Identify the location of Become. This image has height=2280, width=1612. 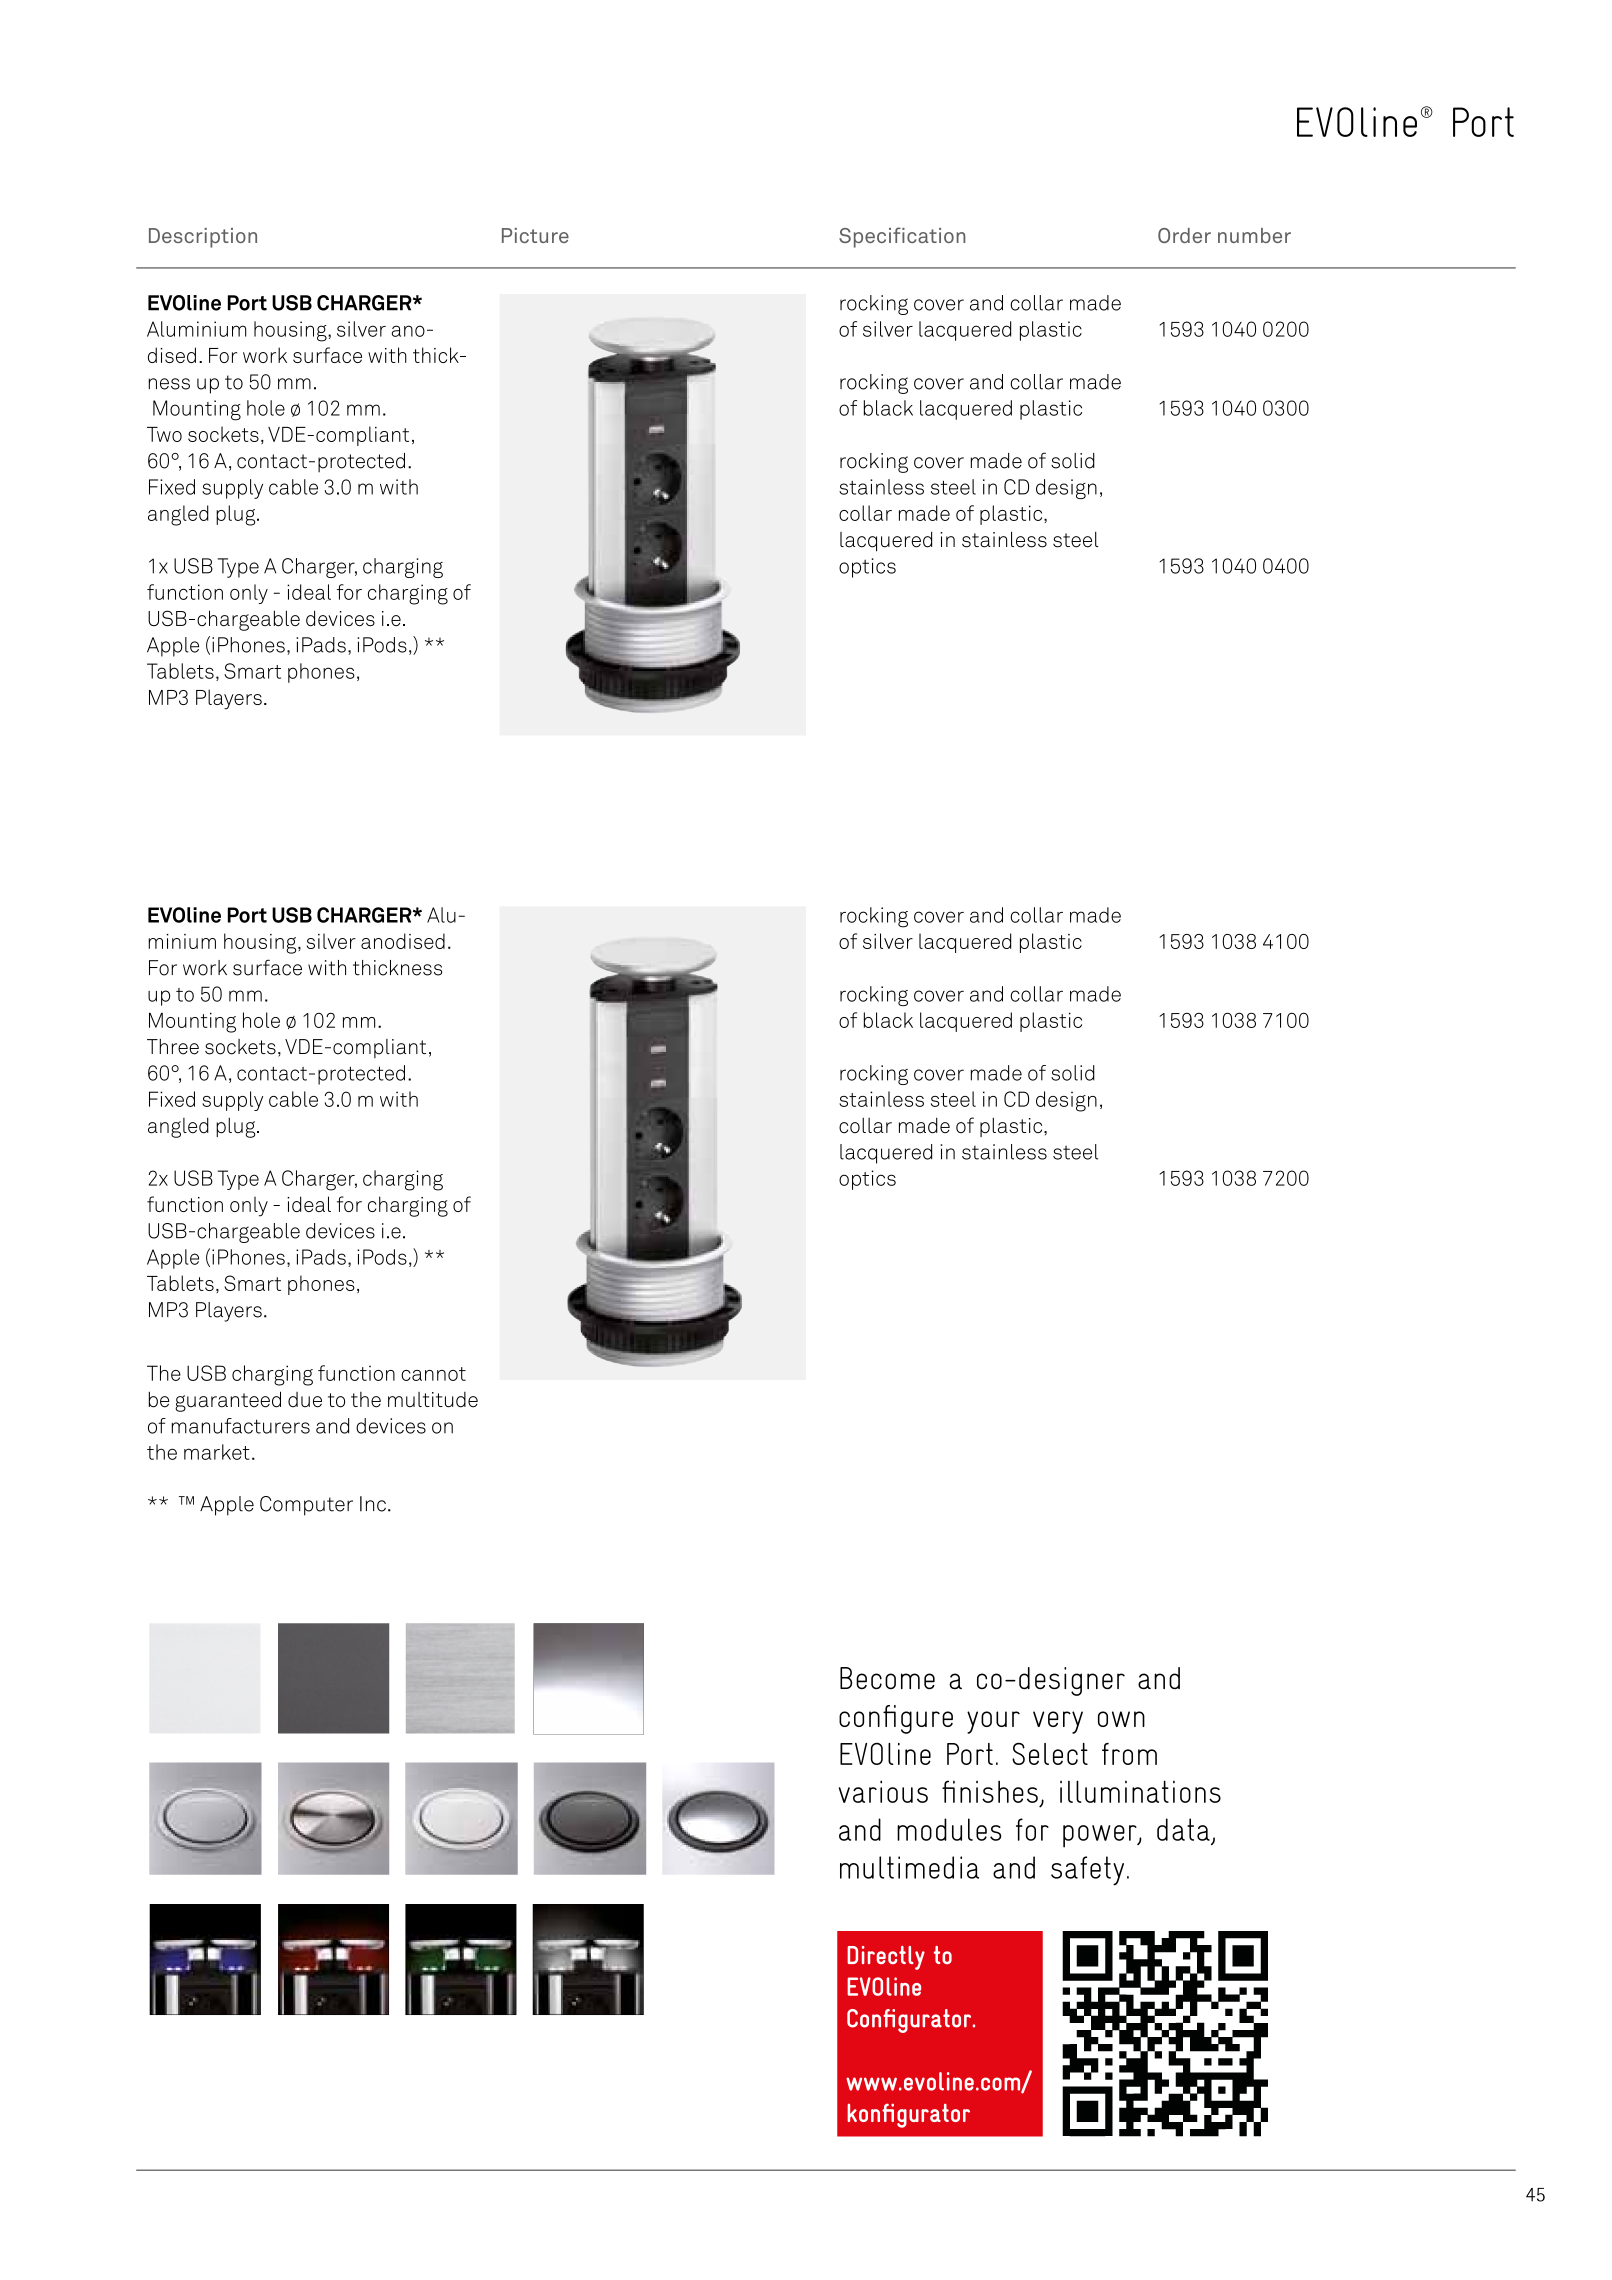
(887, 1678).
